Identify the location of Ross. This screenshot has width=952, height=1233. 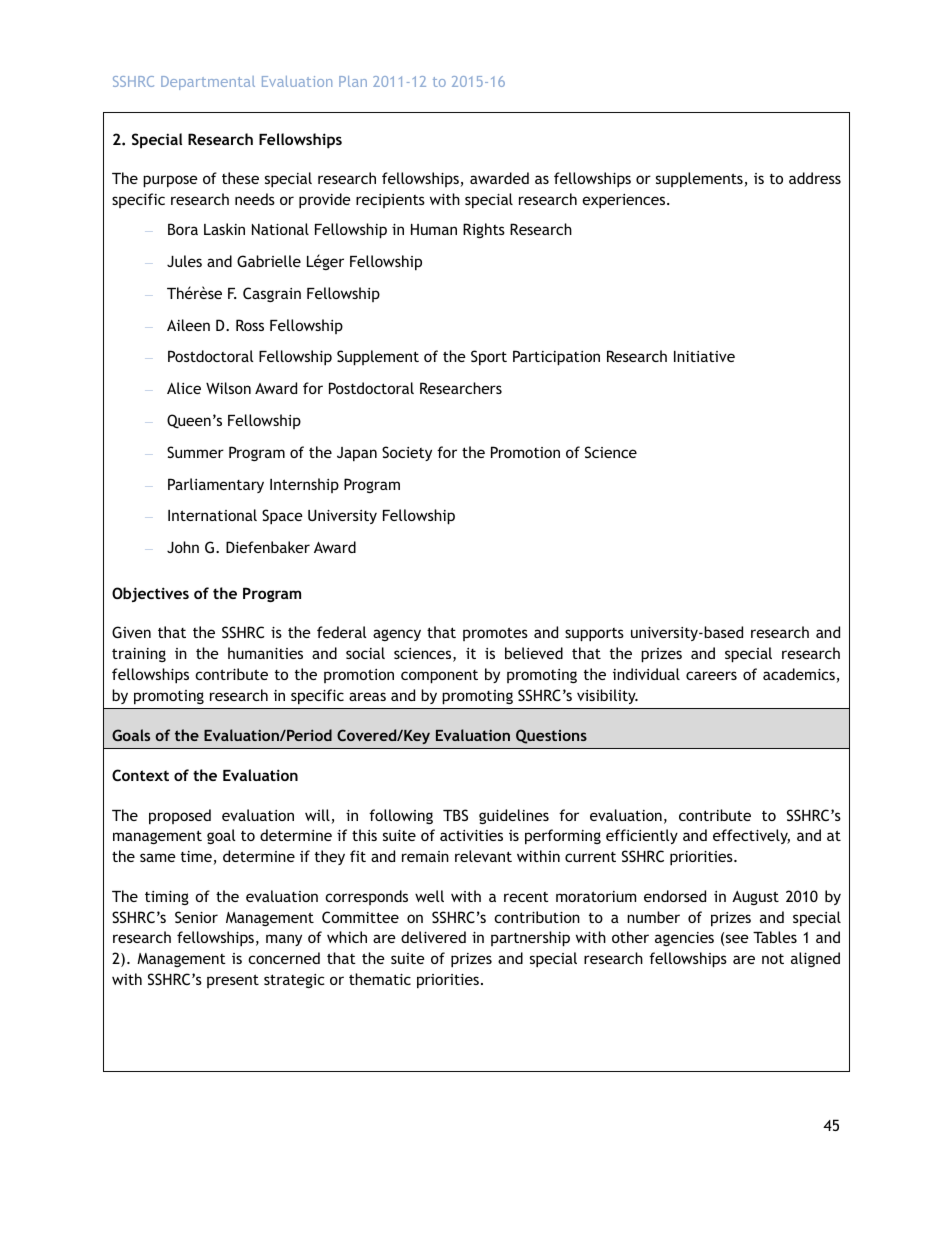
(250, 325).
